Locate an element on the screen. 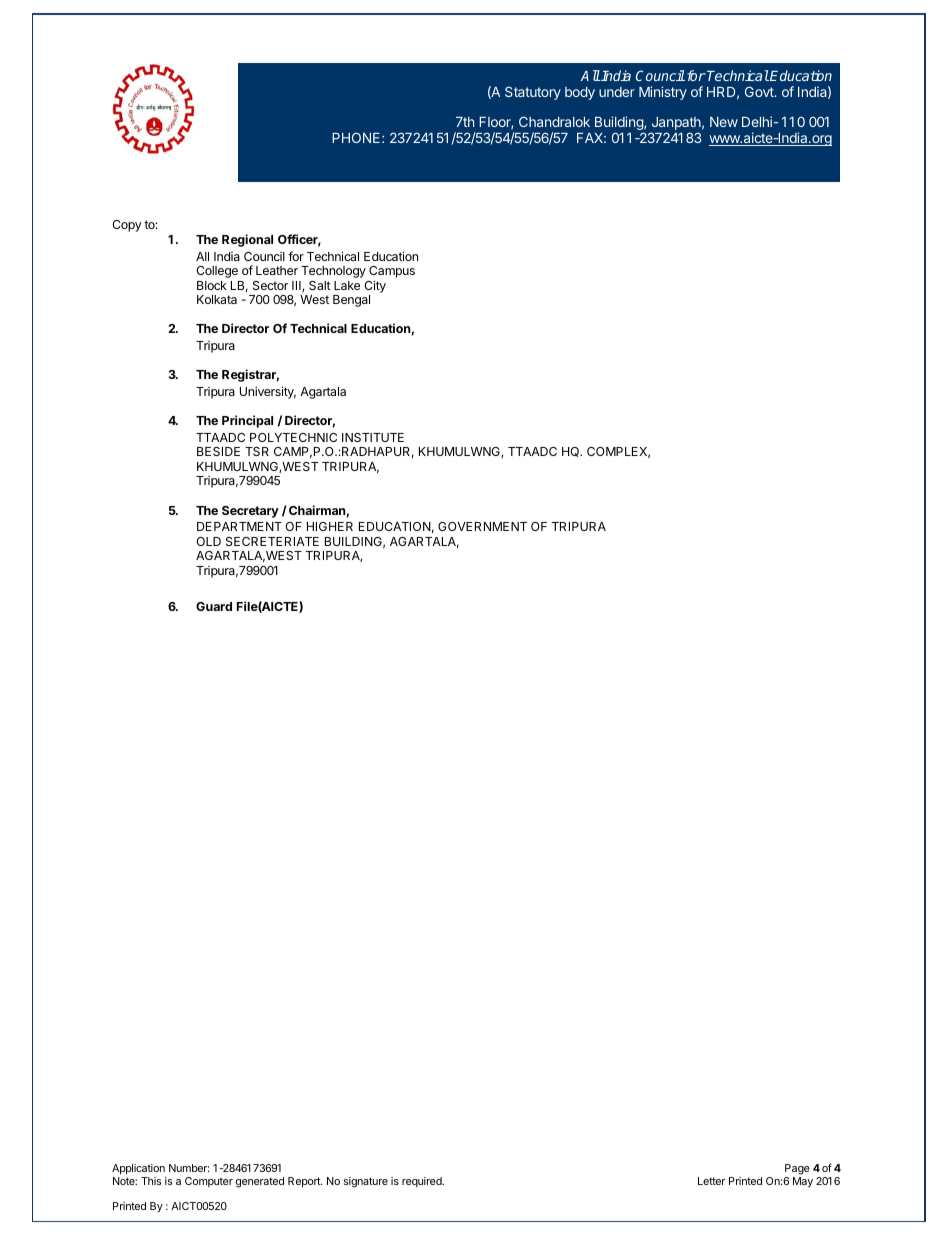 The image size is (952, 1233). INSTITUTE is located at coordinates (373, 437).
